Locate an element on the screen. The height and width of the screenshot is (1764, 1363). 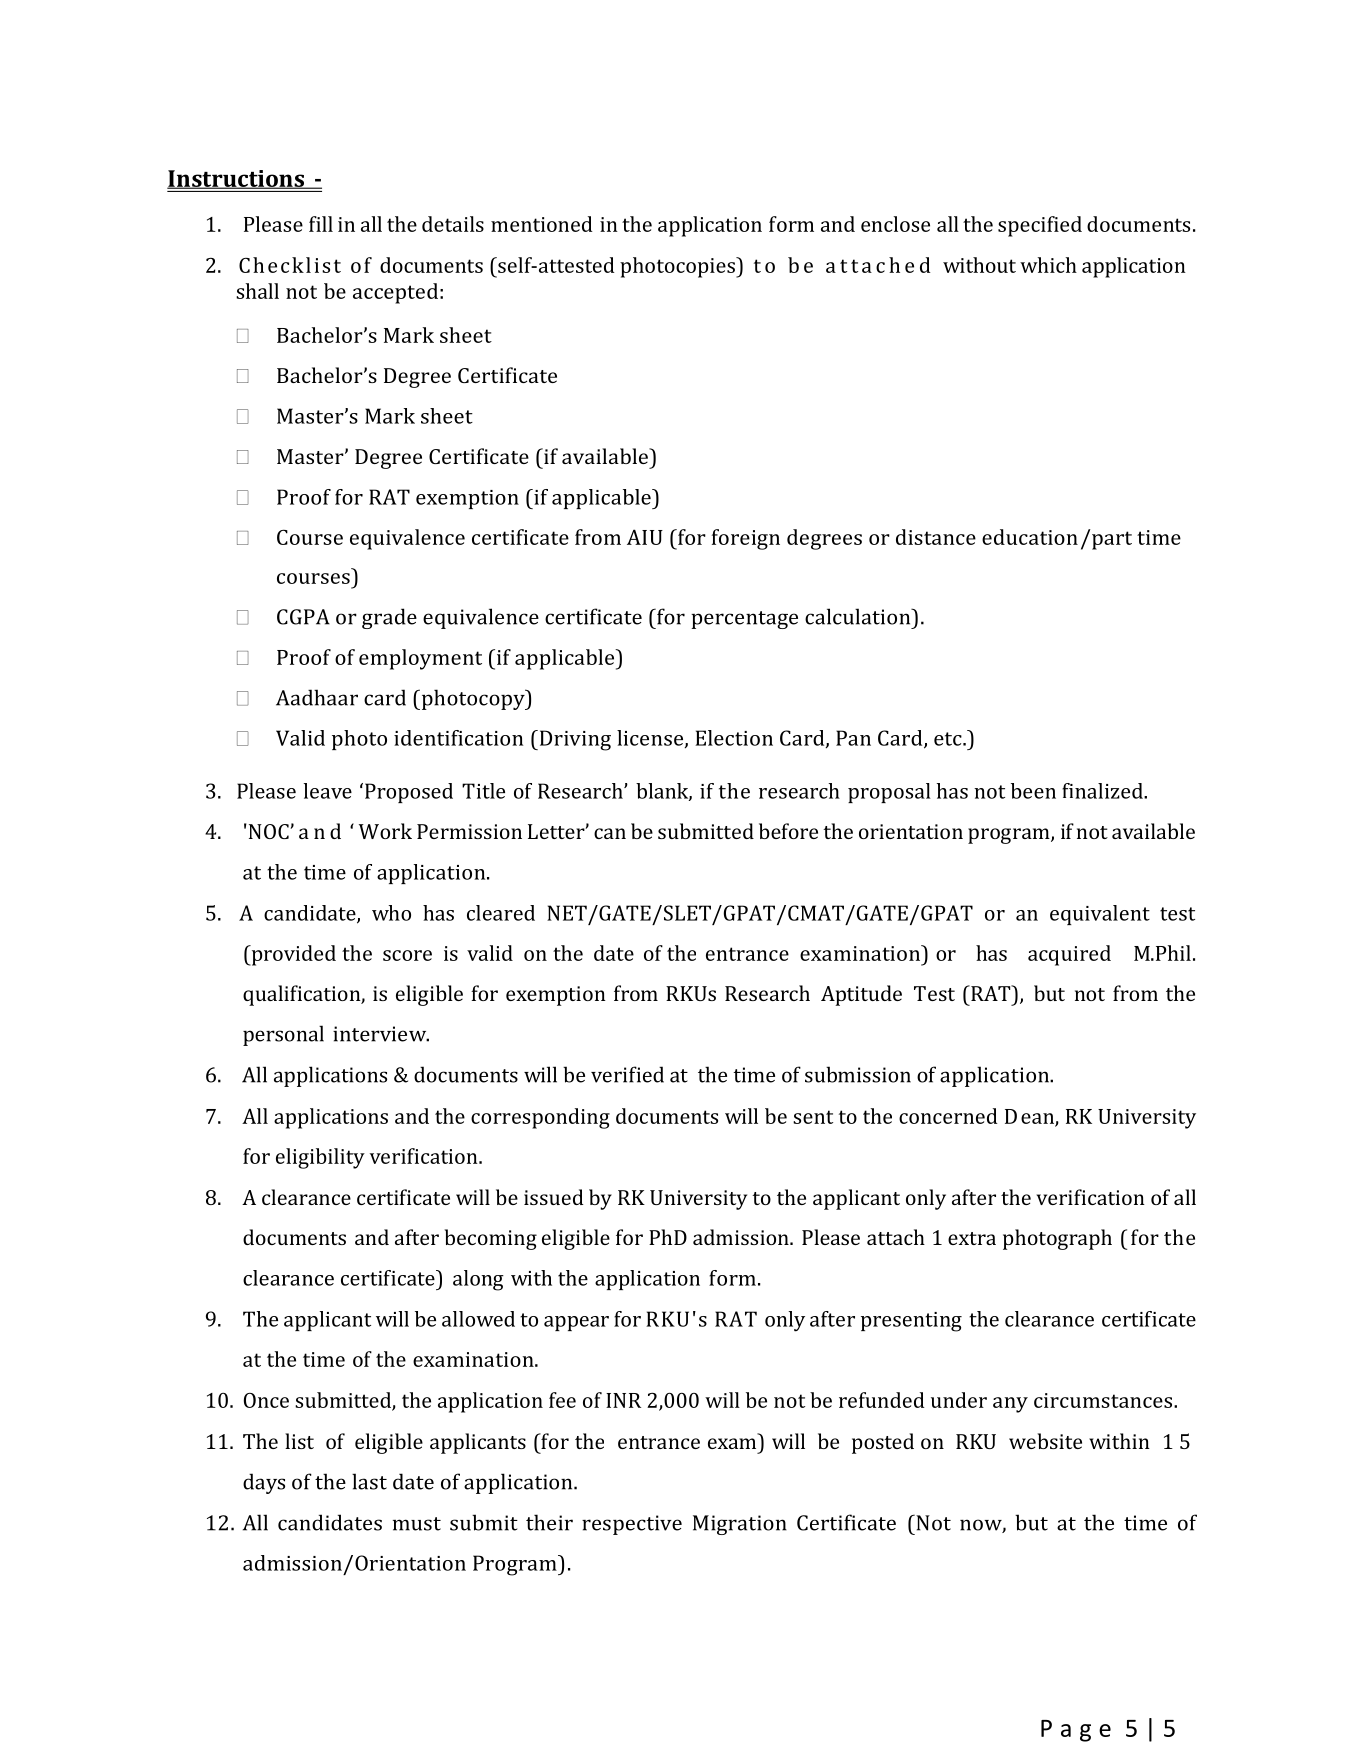
been is located at coordinates (1033, 791).
